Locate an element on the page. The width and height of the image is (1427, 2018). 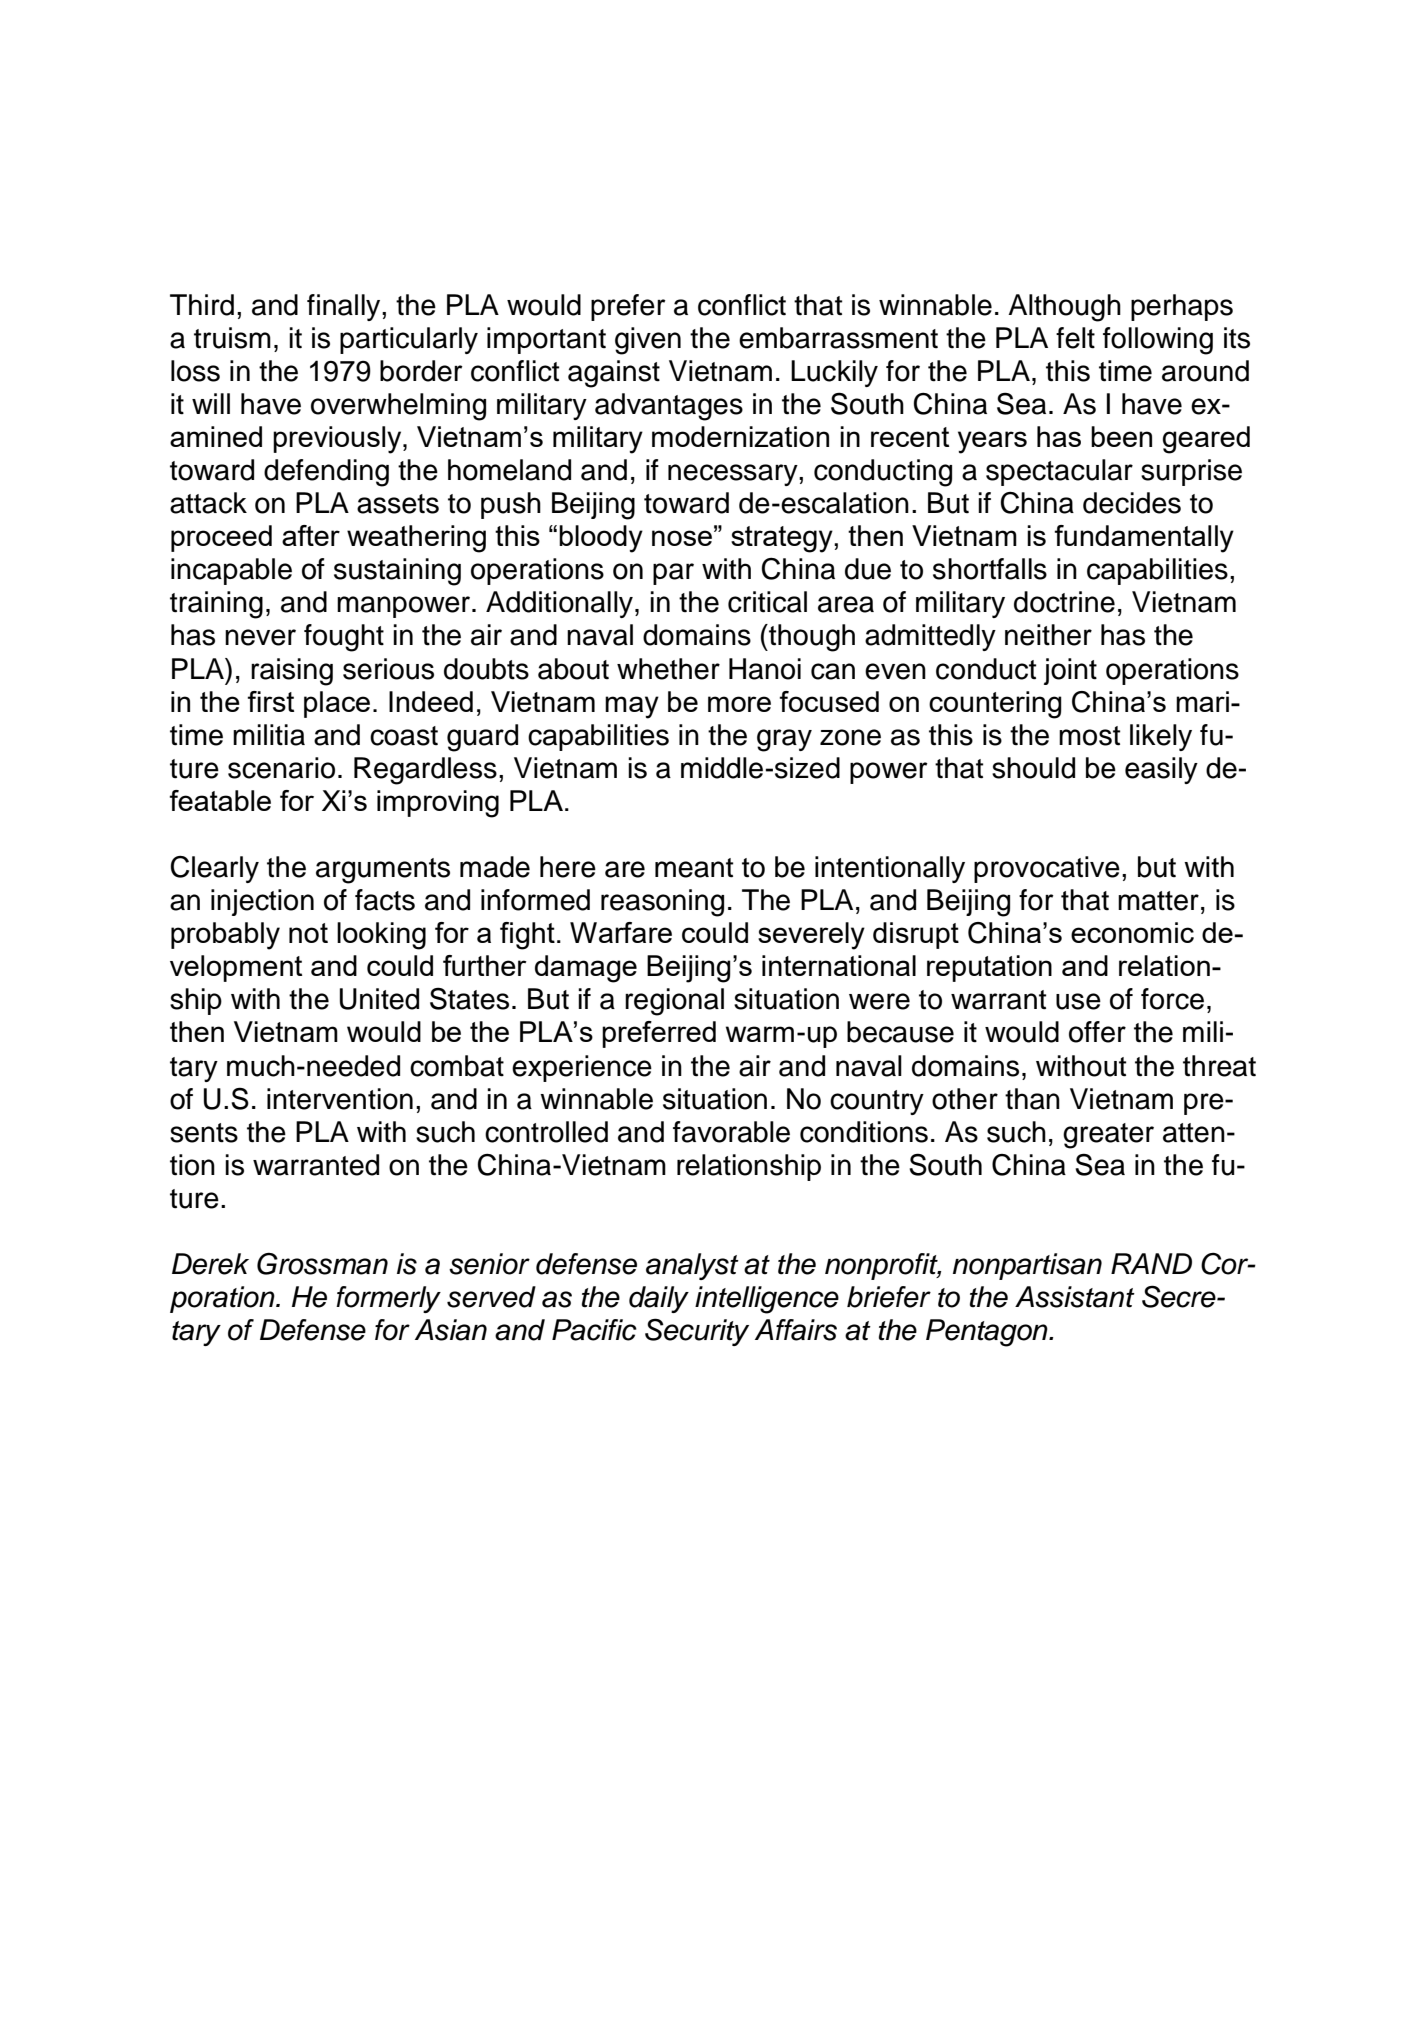
given is located at coordinates (648, 341).
